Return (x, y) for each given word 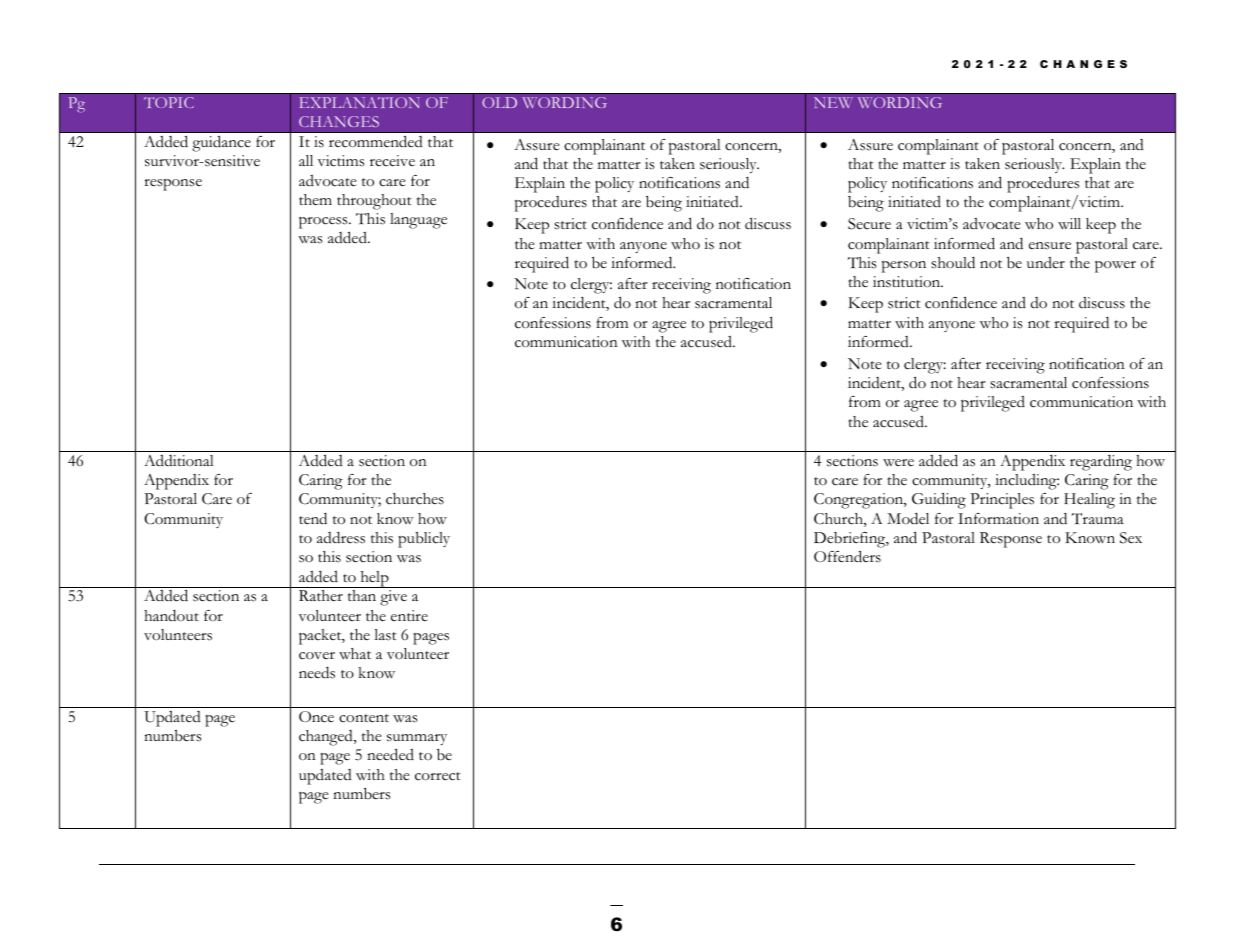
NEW (833, 102)
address (341, 538)
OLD (499, 102)
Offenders (847, 556)
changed (327, 738)
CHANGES (339, 121)
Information (998, 519)
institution (908, 282)
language (418, 221)
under (1046, 262)
